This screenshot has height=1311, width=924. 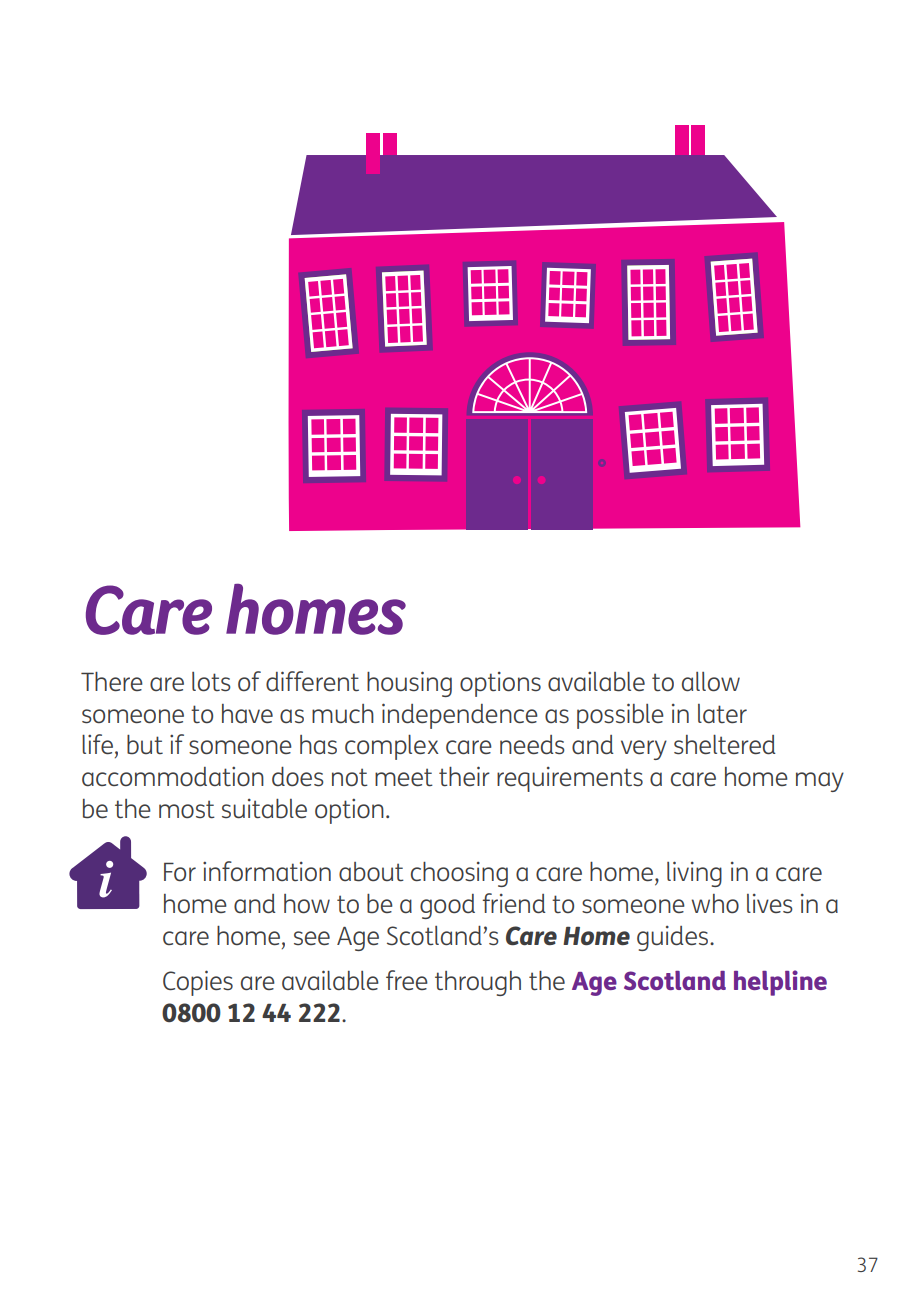 I want to click on information, so click(x=267, y=871).
